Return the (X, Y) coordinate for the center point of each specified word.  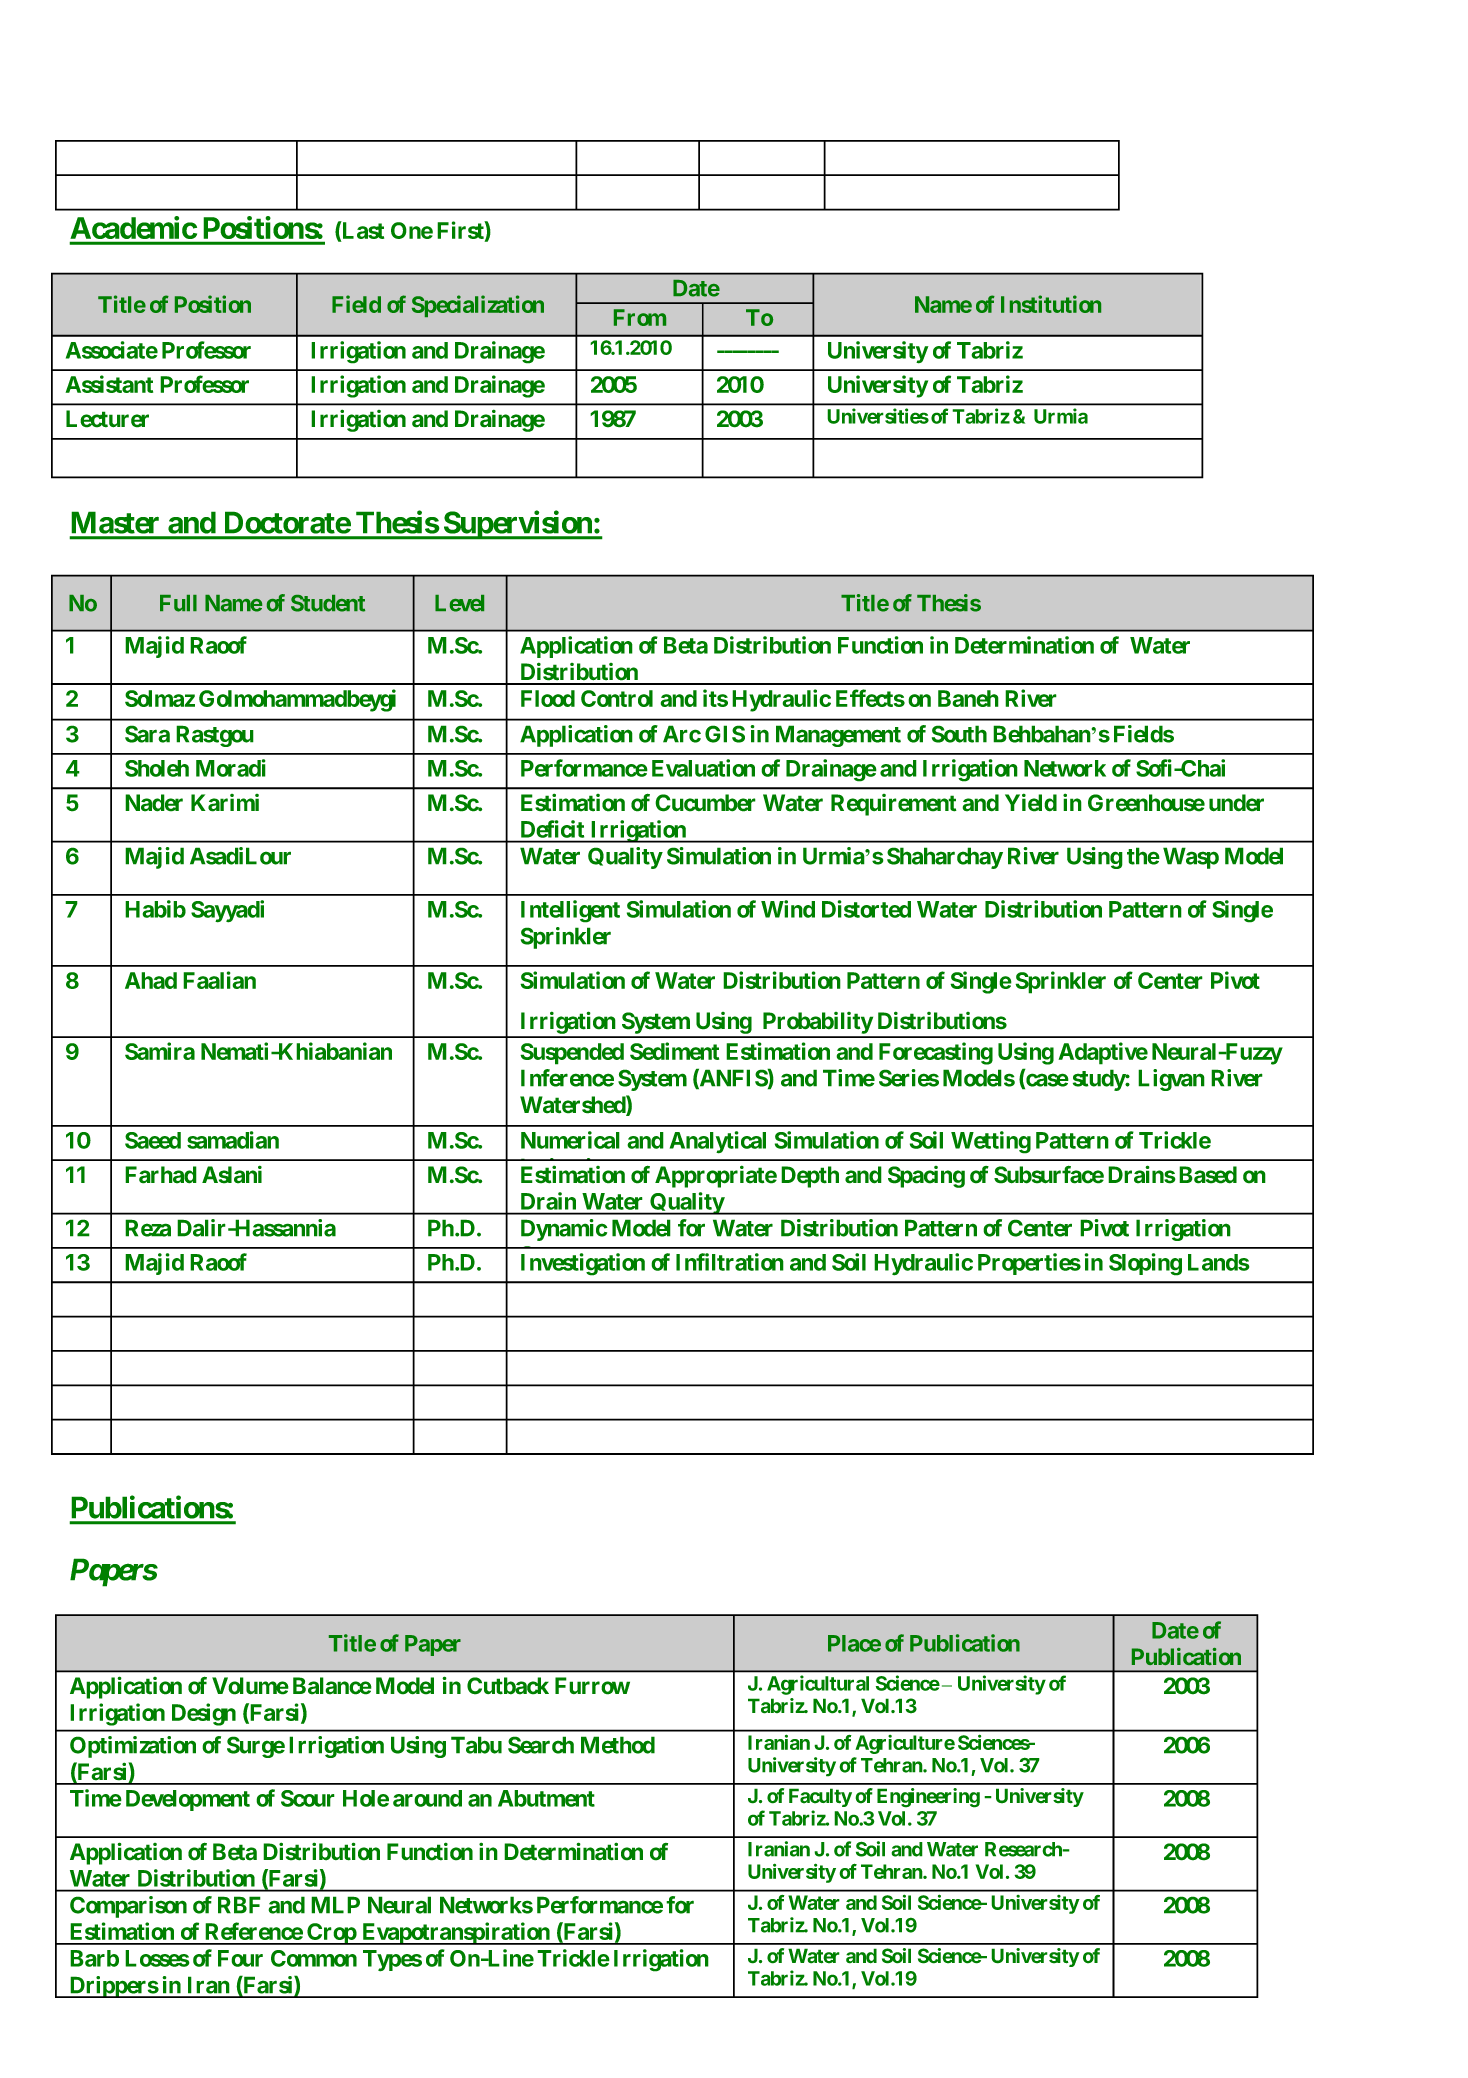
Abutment (546, 1798)
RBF (239, 1905)
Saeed (153, 1140)
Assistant (109, 384)
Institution (1051, 304)
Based (1208, 1175)
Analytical (718, 1142)
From (640, 317)
